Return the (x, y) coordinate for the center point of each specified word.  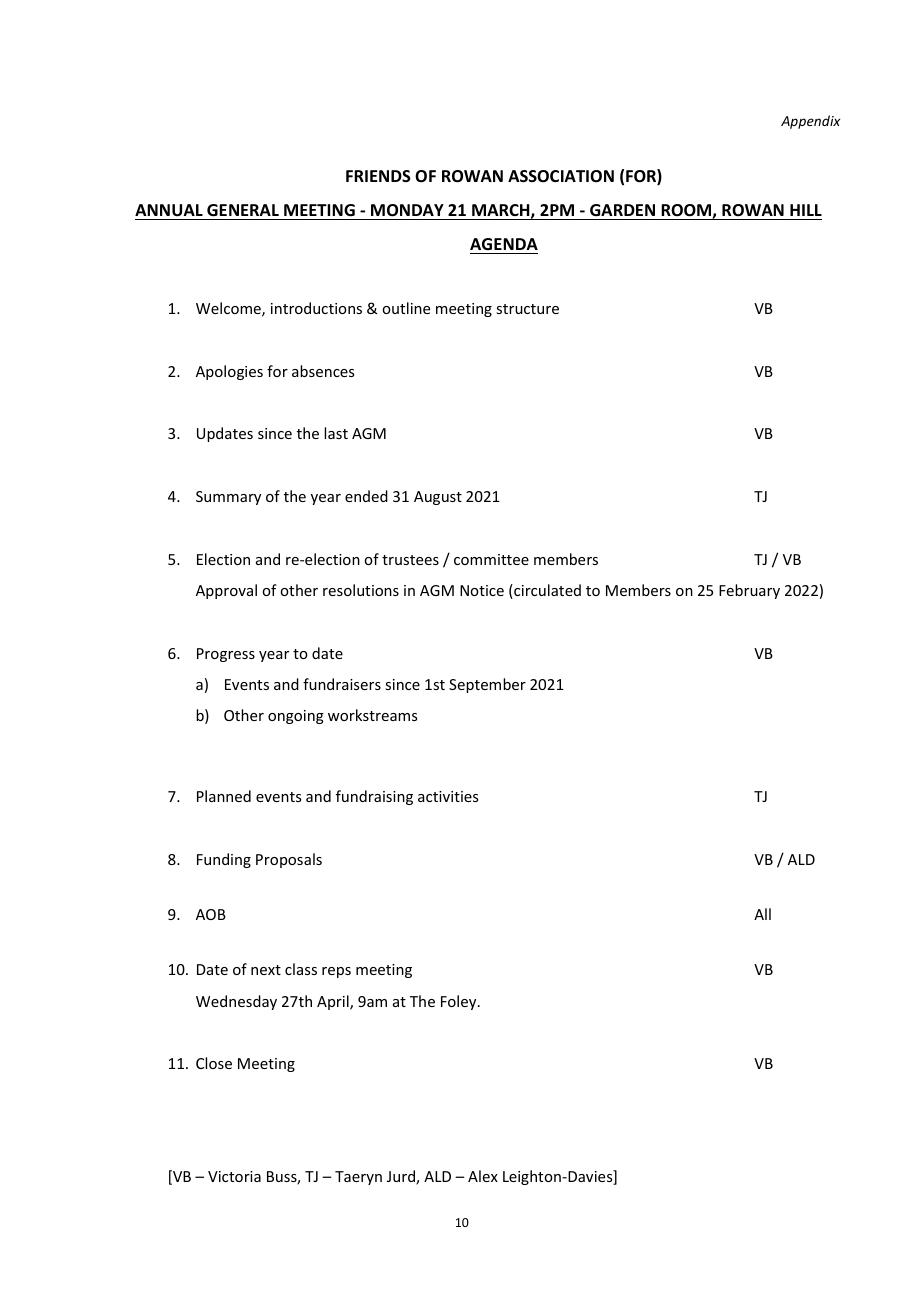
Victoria (234, 1176)
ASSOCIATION (561, 176)
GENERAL (243, 210)
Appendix (810, 122)
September (487, 685)
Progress (226, 655)
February (749, 591)
